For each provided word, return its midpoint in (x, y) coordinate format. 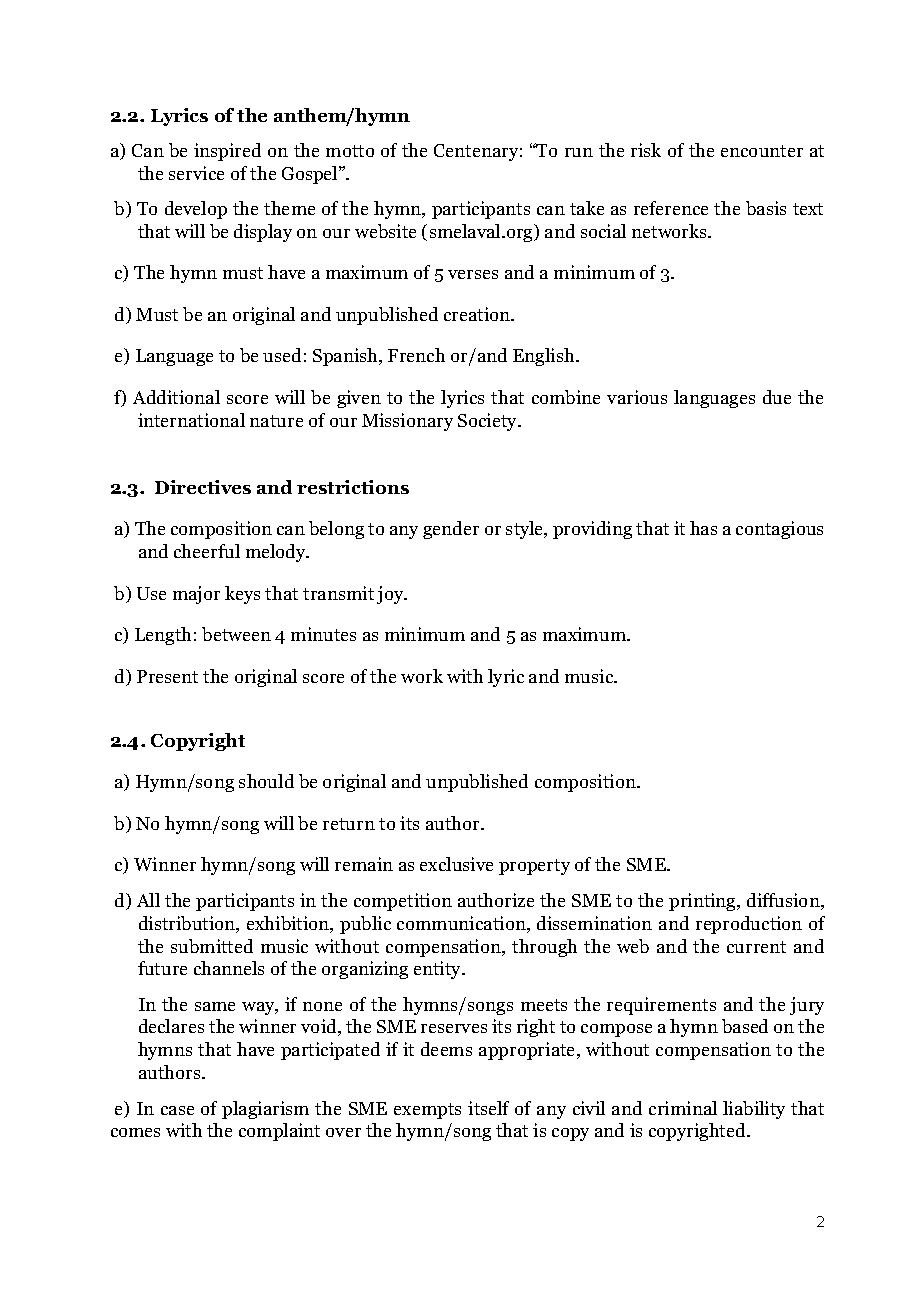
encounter (762, 151)
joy (391, 595)
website (385, 231)
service (196, 173)
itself (488, 1108)
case (177, 1110)
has (703, 528)
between (236, 634)
